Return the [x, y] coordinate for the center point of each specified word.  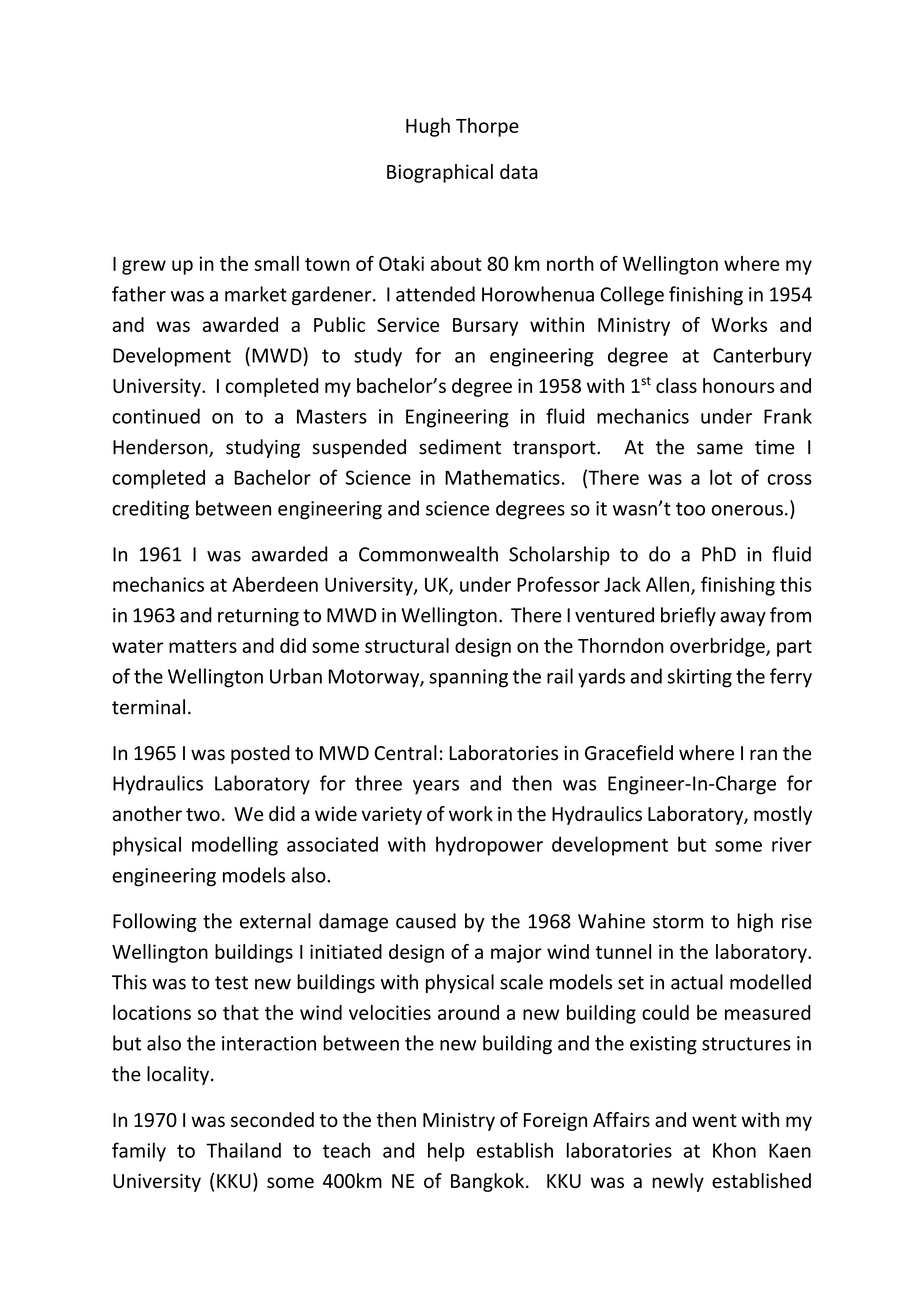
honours [738, 385]
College [632, 296]
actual [697, 982]
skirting [700, 678]
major [516, 953]
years [436, 787]
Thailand [243, 1150]
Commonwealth [428, 554]
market [256, 294]
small [276, 263]
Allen [667, 584]
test [231, 983]
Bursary [485, 327]
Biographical [440, 173]
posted [260, 754]
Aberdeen [275, 584]
